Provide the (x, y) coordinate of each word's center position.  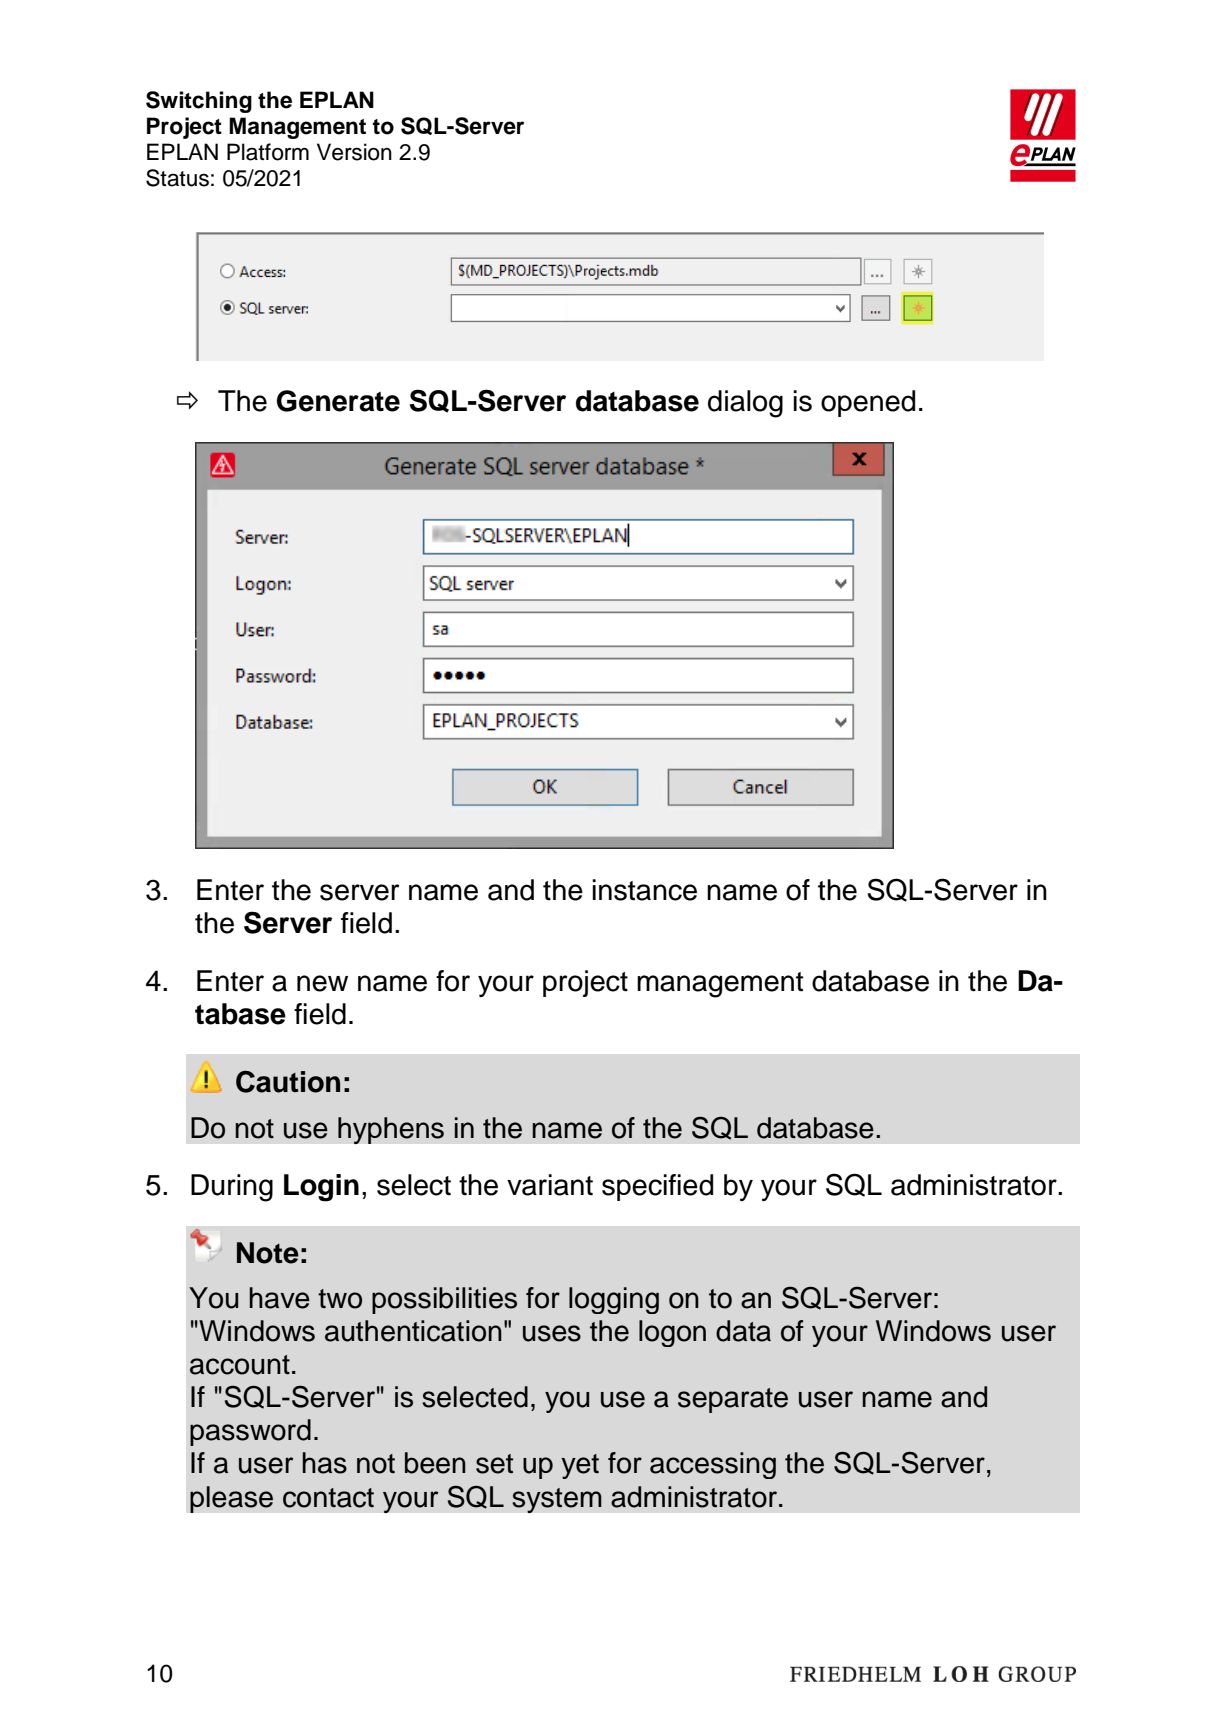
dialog (745, 404)
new (322, 983)
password (250, 1432)
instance (644, 890)
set (494, 1464)
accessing (713, 1465)
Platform (268, 152)
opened (868, 403)
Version (354, 152)
